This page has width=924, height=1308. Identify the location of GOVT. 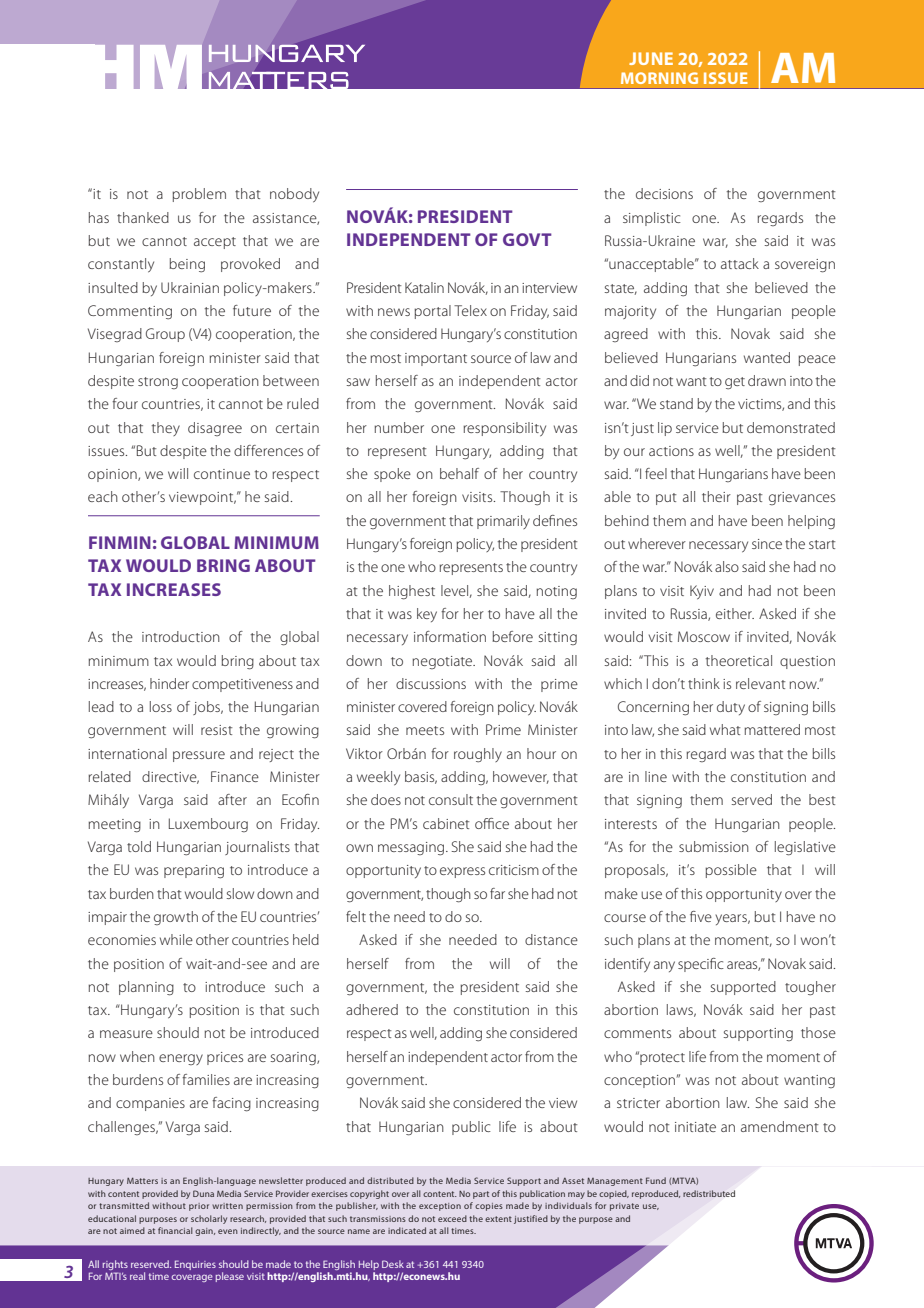
(527, 239).
